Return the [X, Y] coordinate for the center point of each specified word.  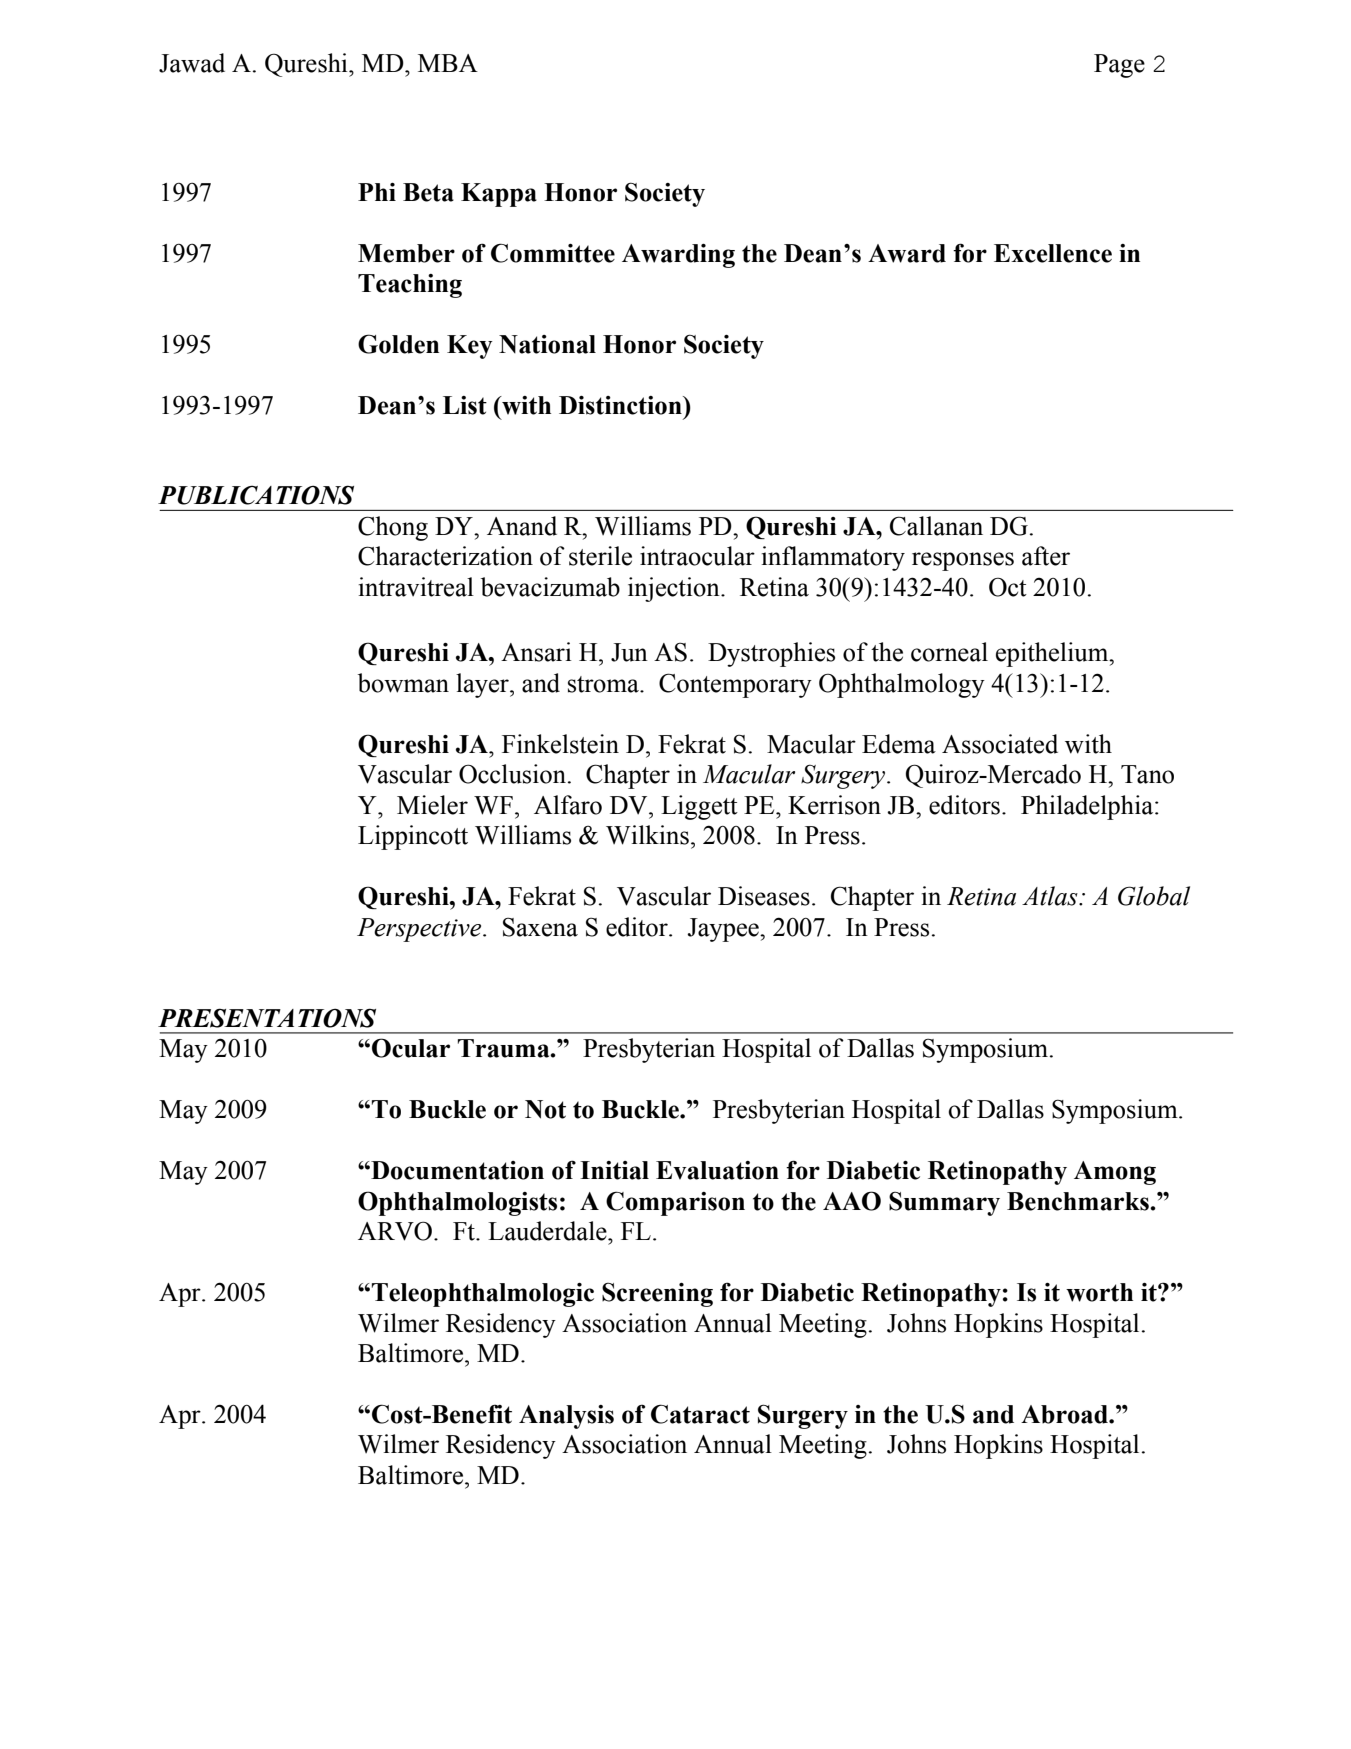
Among [1115, 1173]
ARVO [395, 1231]
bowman [403, 683]
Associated [1000, 744]
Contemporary [735, 685]
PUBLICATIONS [256, 495]
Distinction [621, 405]
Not [545, 1109]
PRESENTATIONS [267, 1018]
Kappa [499, 195]
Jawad [192, 63]
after [1046, 556]
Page [1119, 66]
